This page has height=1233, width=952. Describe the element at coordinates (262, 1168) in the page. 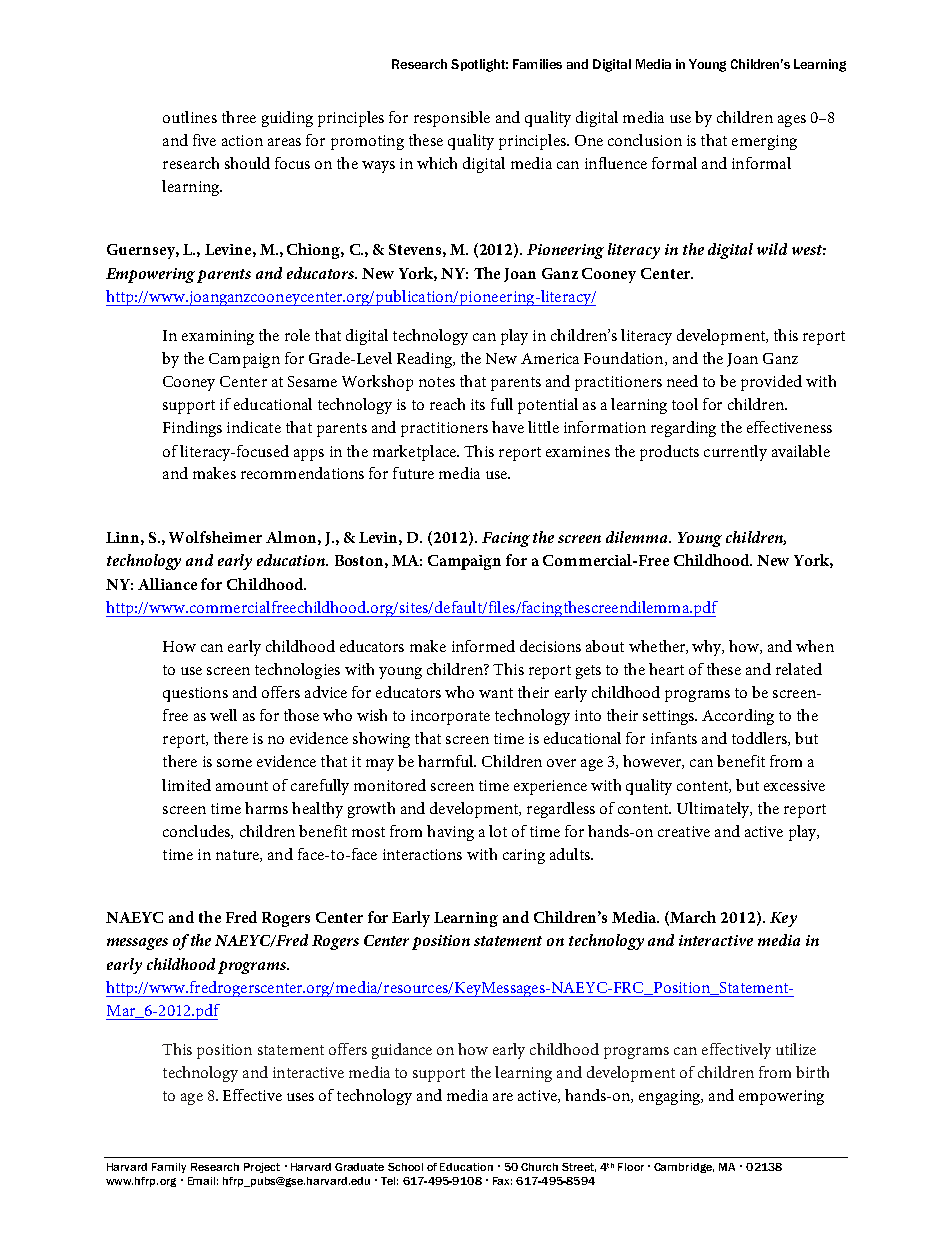

I see `Project` at that location.
